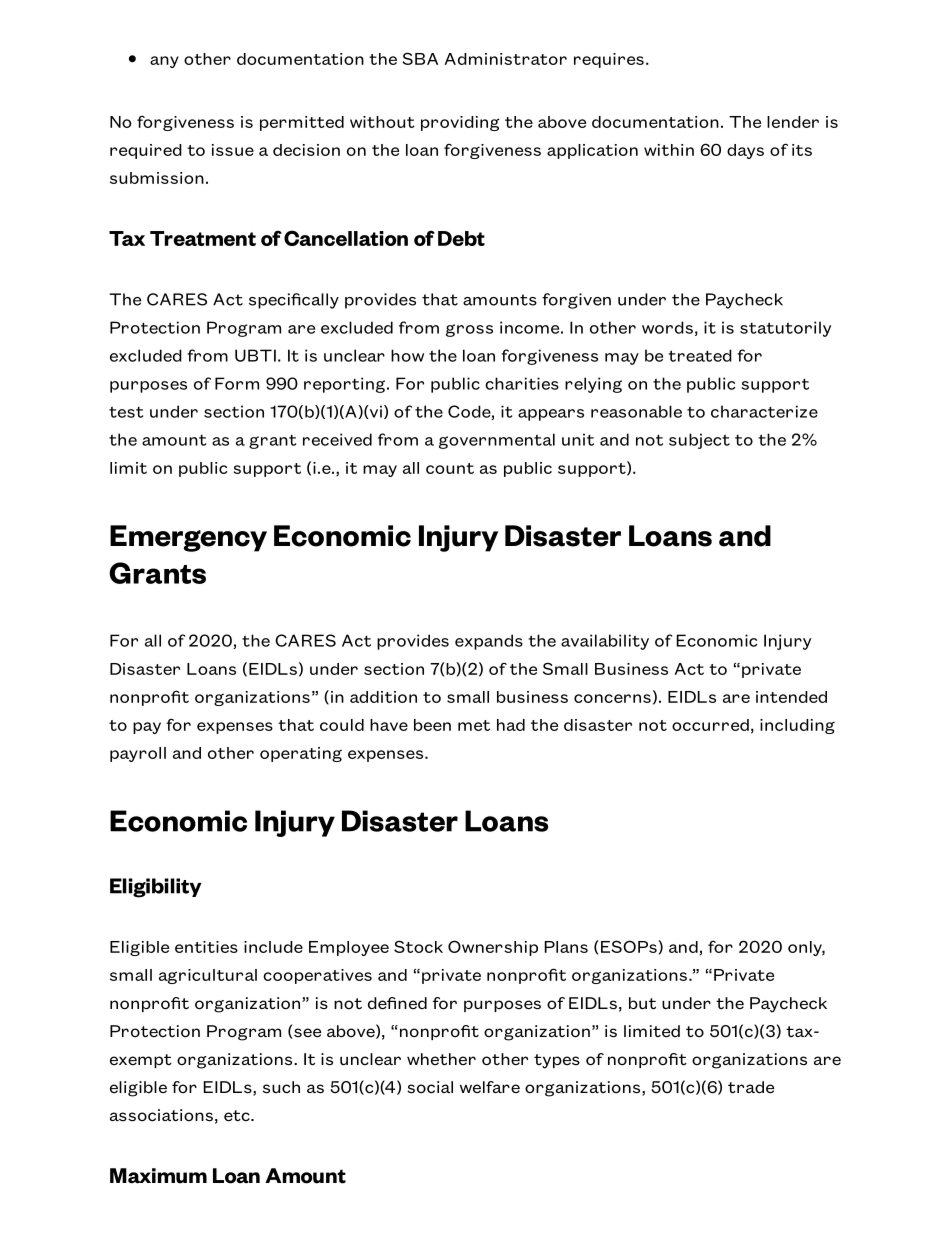 The image size is (952, 1233). I want to click on welfare, so click(490, 1087).
